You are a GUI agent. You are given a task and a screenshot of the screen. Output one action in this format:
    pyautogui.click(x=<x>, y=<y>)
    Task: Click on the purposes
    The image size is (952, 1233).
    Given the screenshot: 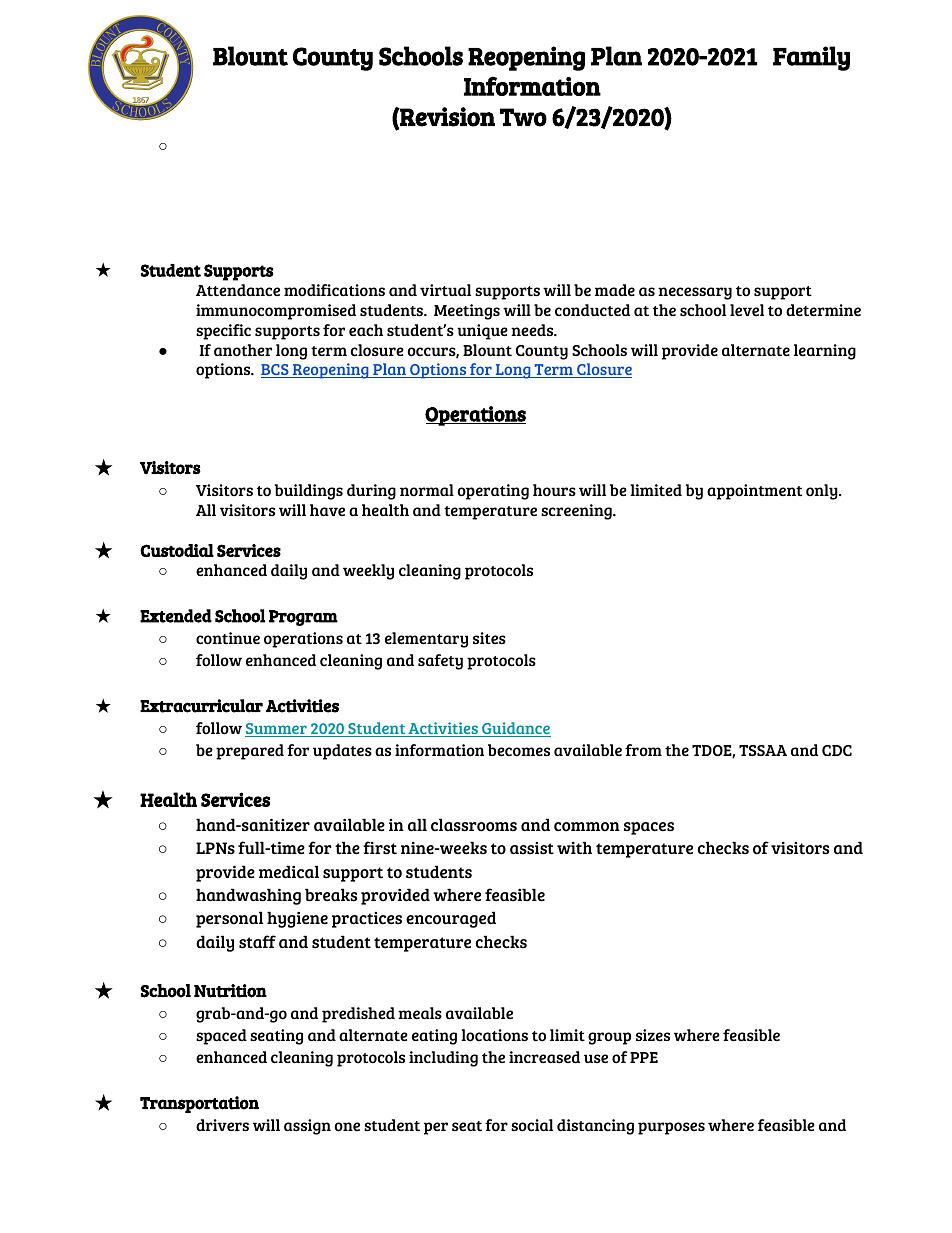 What is the action you would take?
    pyautogui.click(x=671, y=1128)
